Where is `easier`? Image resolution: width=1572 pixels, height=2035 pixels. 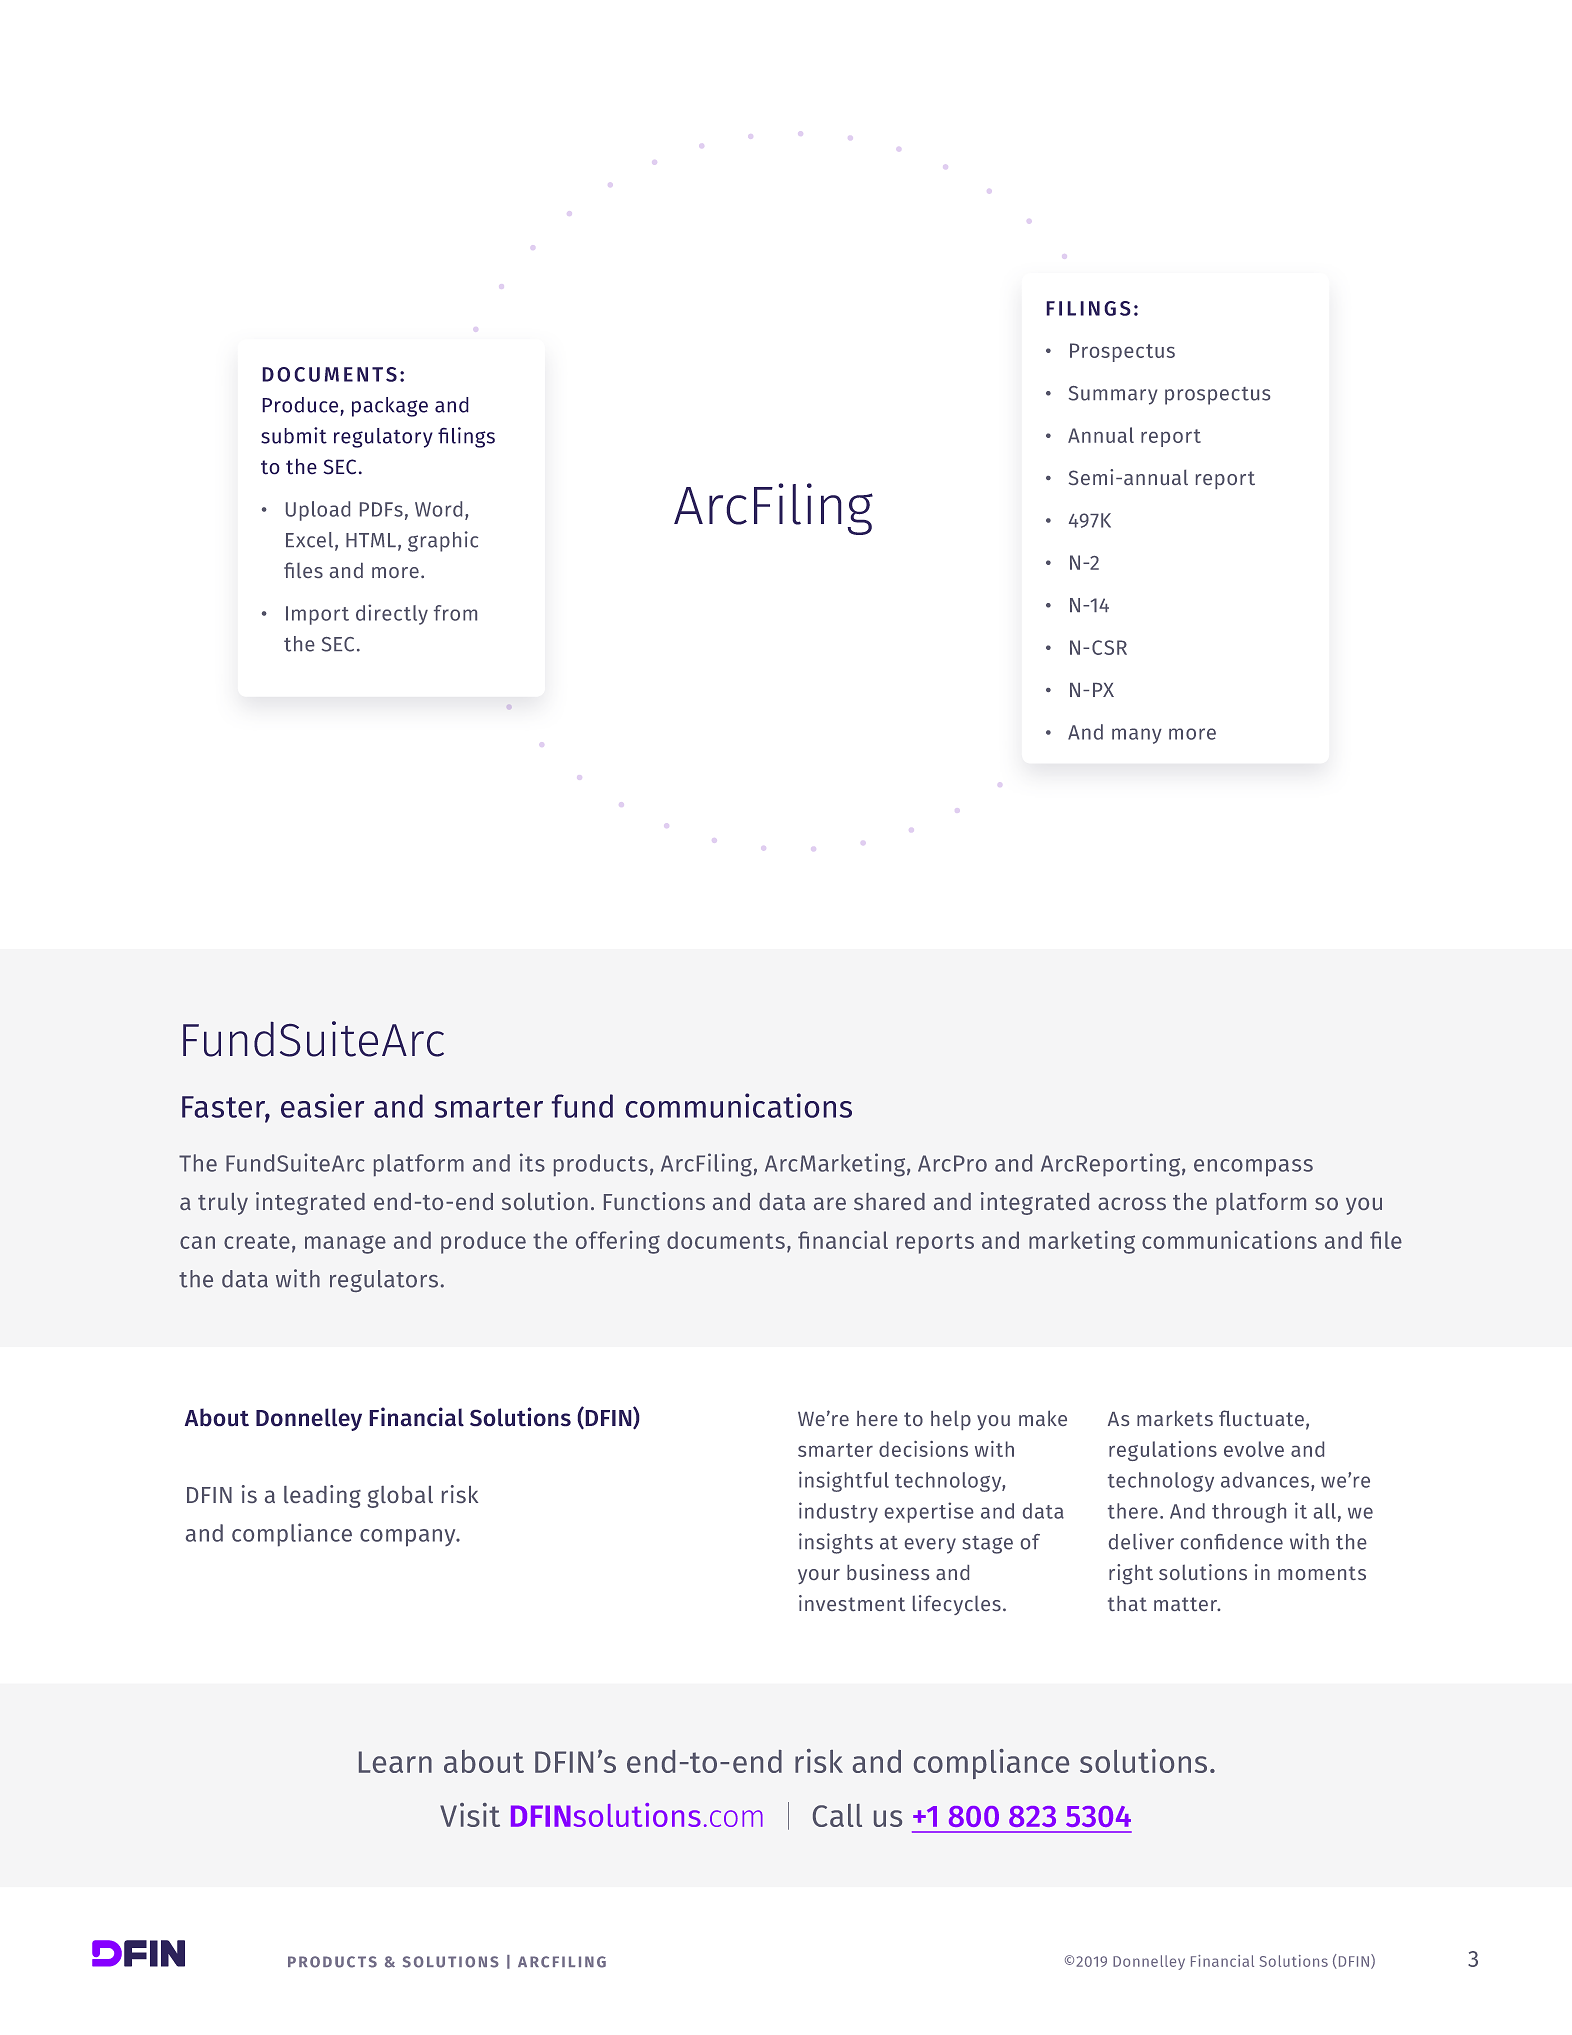 easier is located at coordinates (322, 1105).
